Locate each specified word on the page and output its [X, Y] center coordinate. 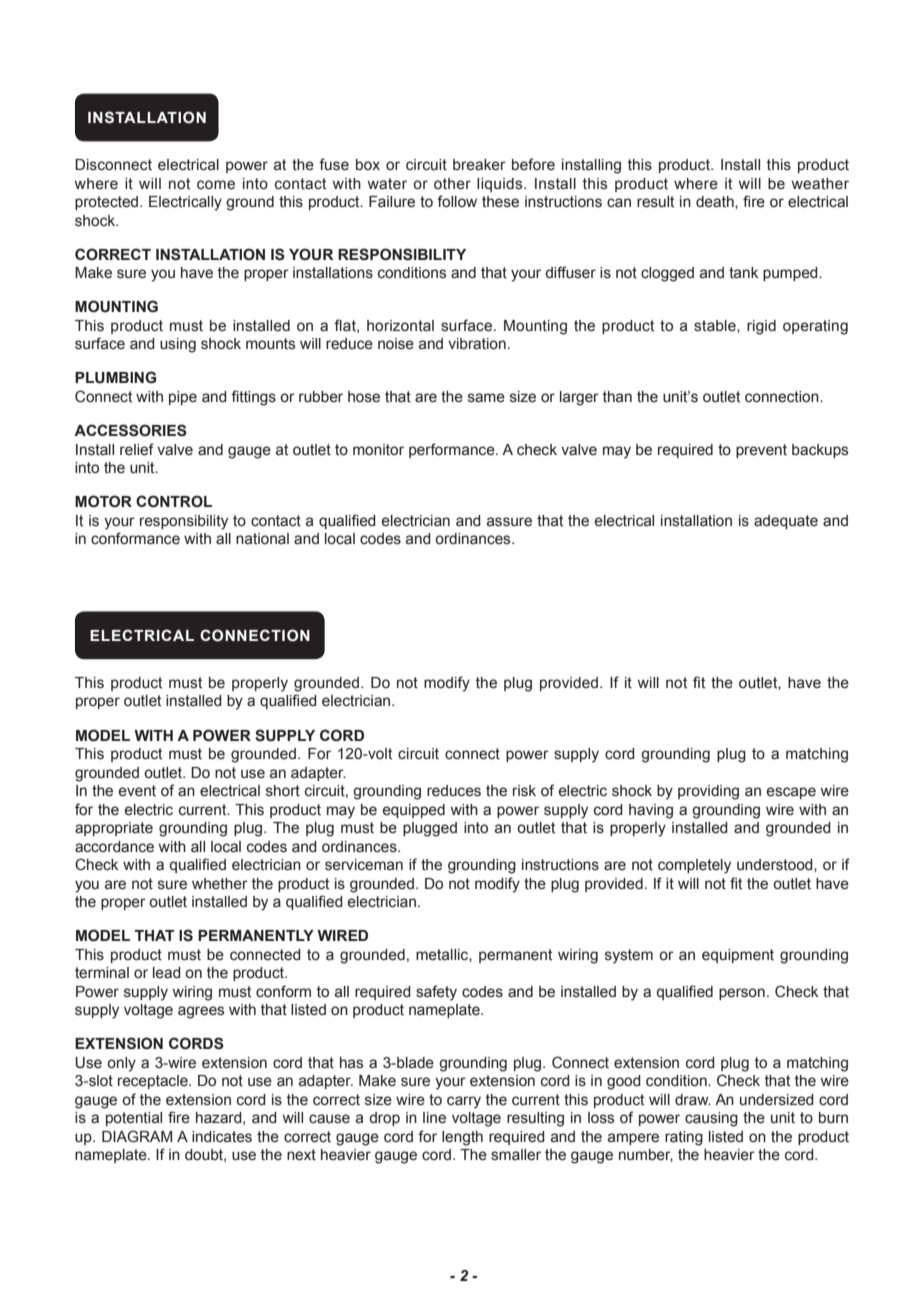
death [716, 202]
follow [457, 201]
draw [693, 1099]
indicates [222, 1137]
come [216, 185]
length [462, 1138]
